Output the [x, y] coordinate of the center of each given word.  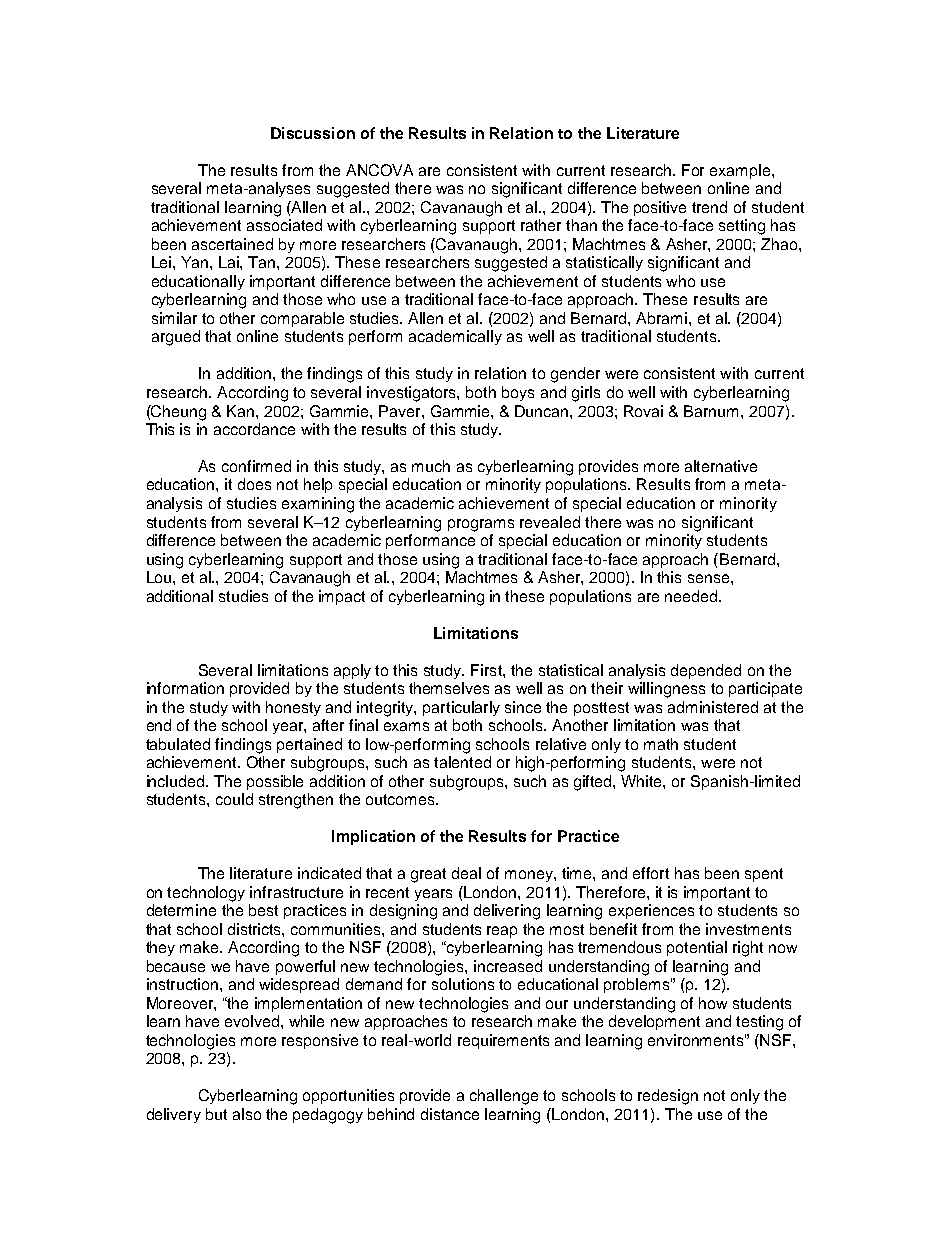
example [741, 171]
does [254, 484]
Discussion [313, 133]
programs [481, 525]
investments [748, 929]
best [263, 910]
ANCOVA [379, 170]
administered [713, 707]
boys [518, 393]
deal [466, 873]
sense [710, 578]
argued [176, 338]
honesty [293, 708]
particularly [461, 708]
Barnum [713, 411]
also [247, 1114]
